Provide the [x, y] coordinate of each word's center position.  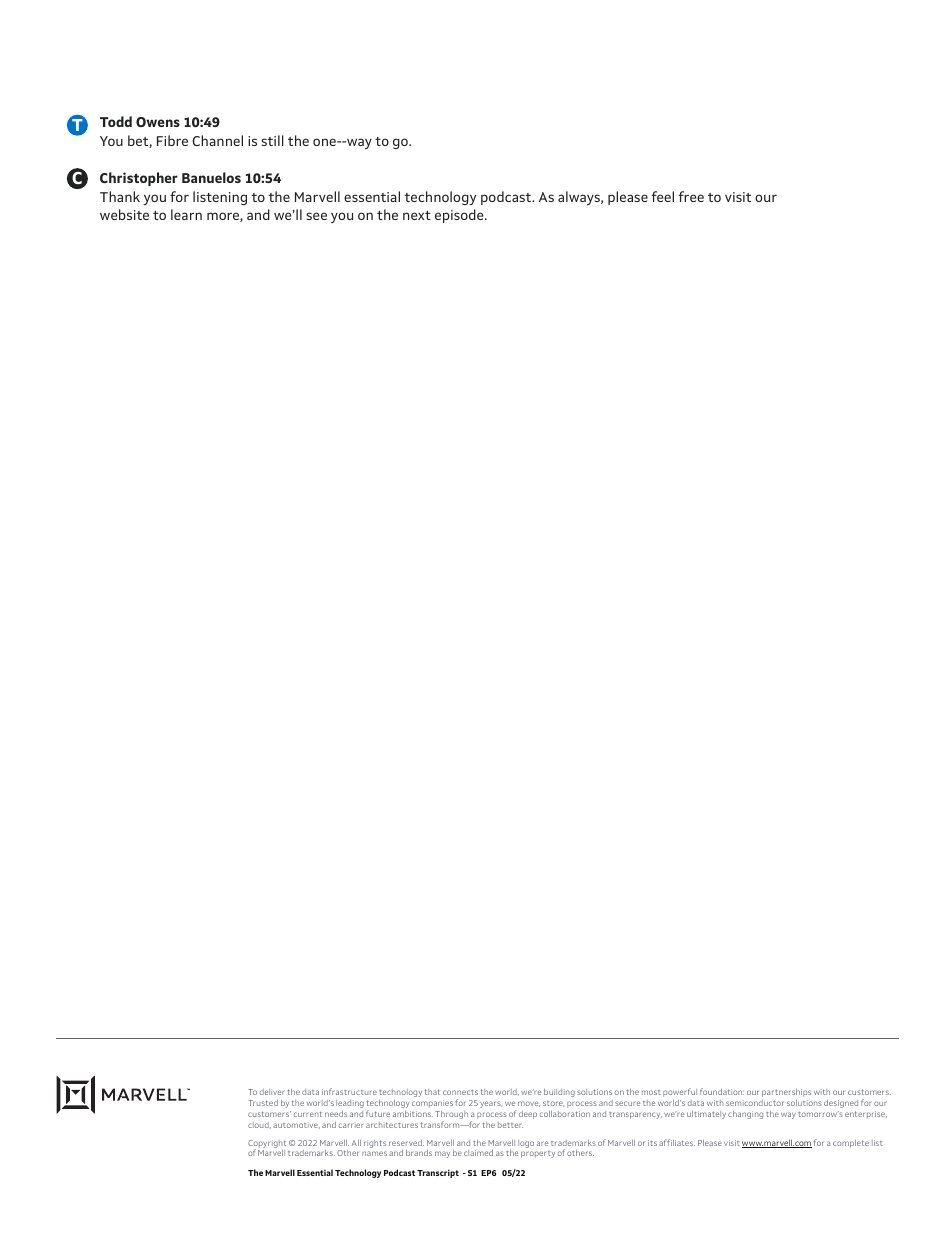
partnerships [786, 1093]
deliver [272, 1092]
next [417, 215]
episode [460, 216]
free [691, 196]
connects [460, 1092]
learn [186, 214]
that [432, 1092]
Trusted [263, 1103]
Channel [217, 140]
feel [663, 196]
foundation [722, 1091]
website [124, 214]
